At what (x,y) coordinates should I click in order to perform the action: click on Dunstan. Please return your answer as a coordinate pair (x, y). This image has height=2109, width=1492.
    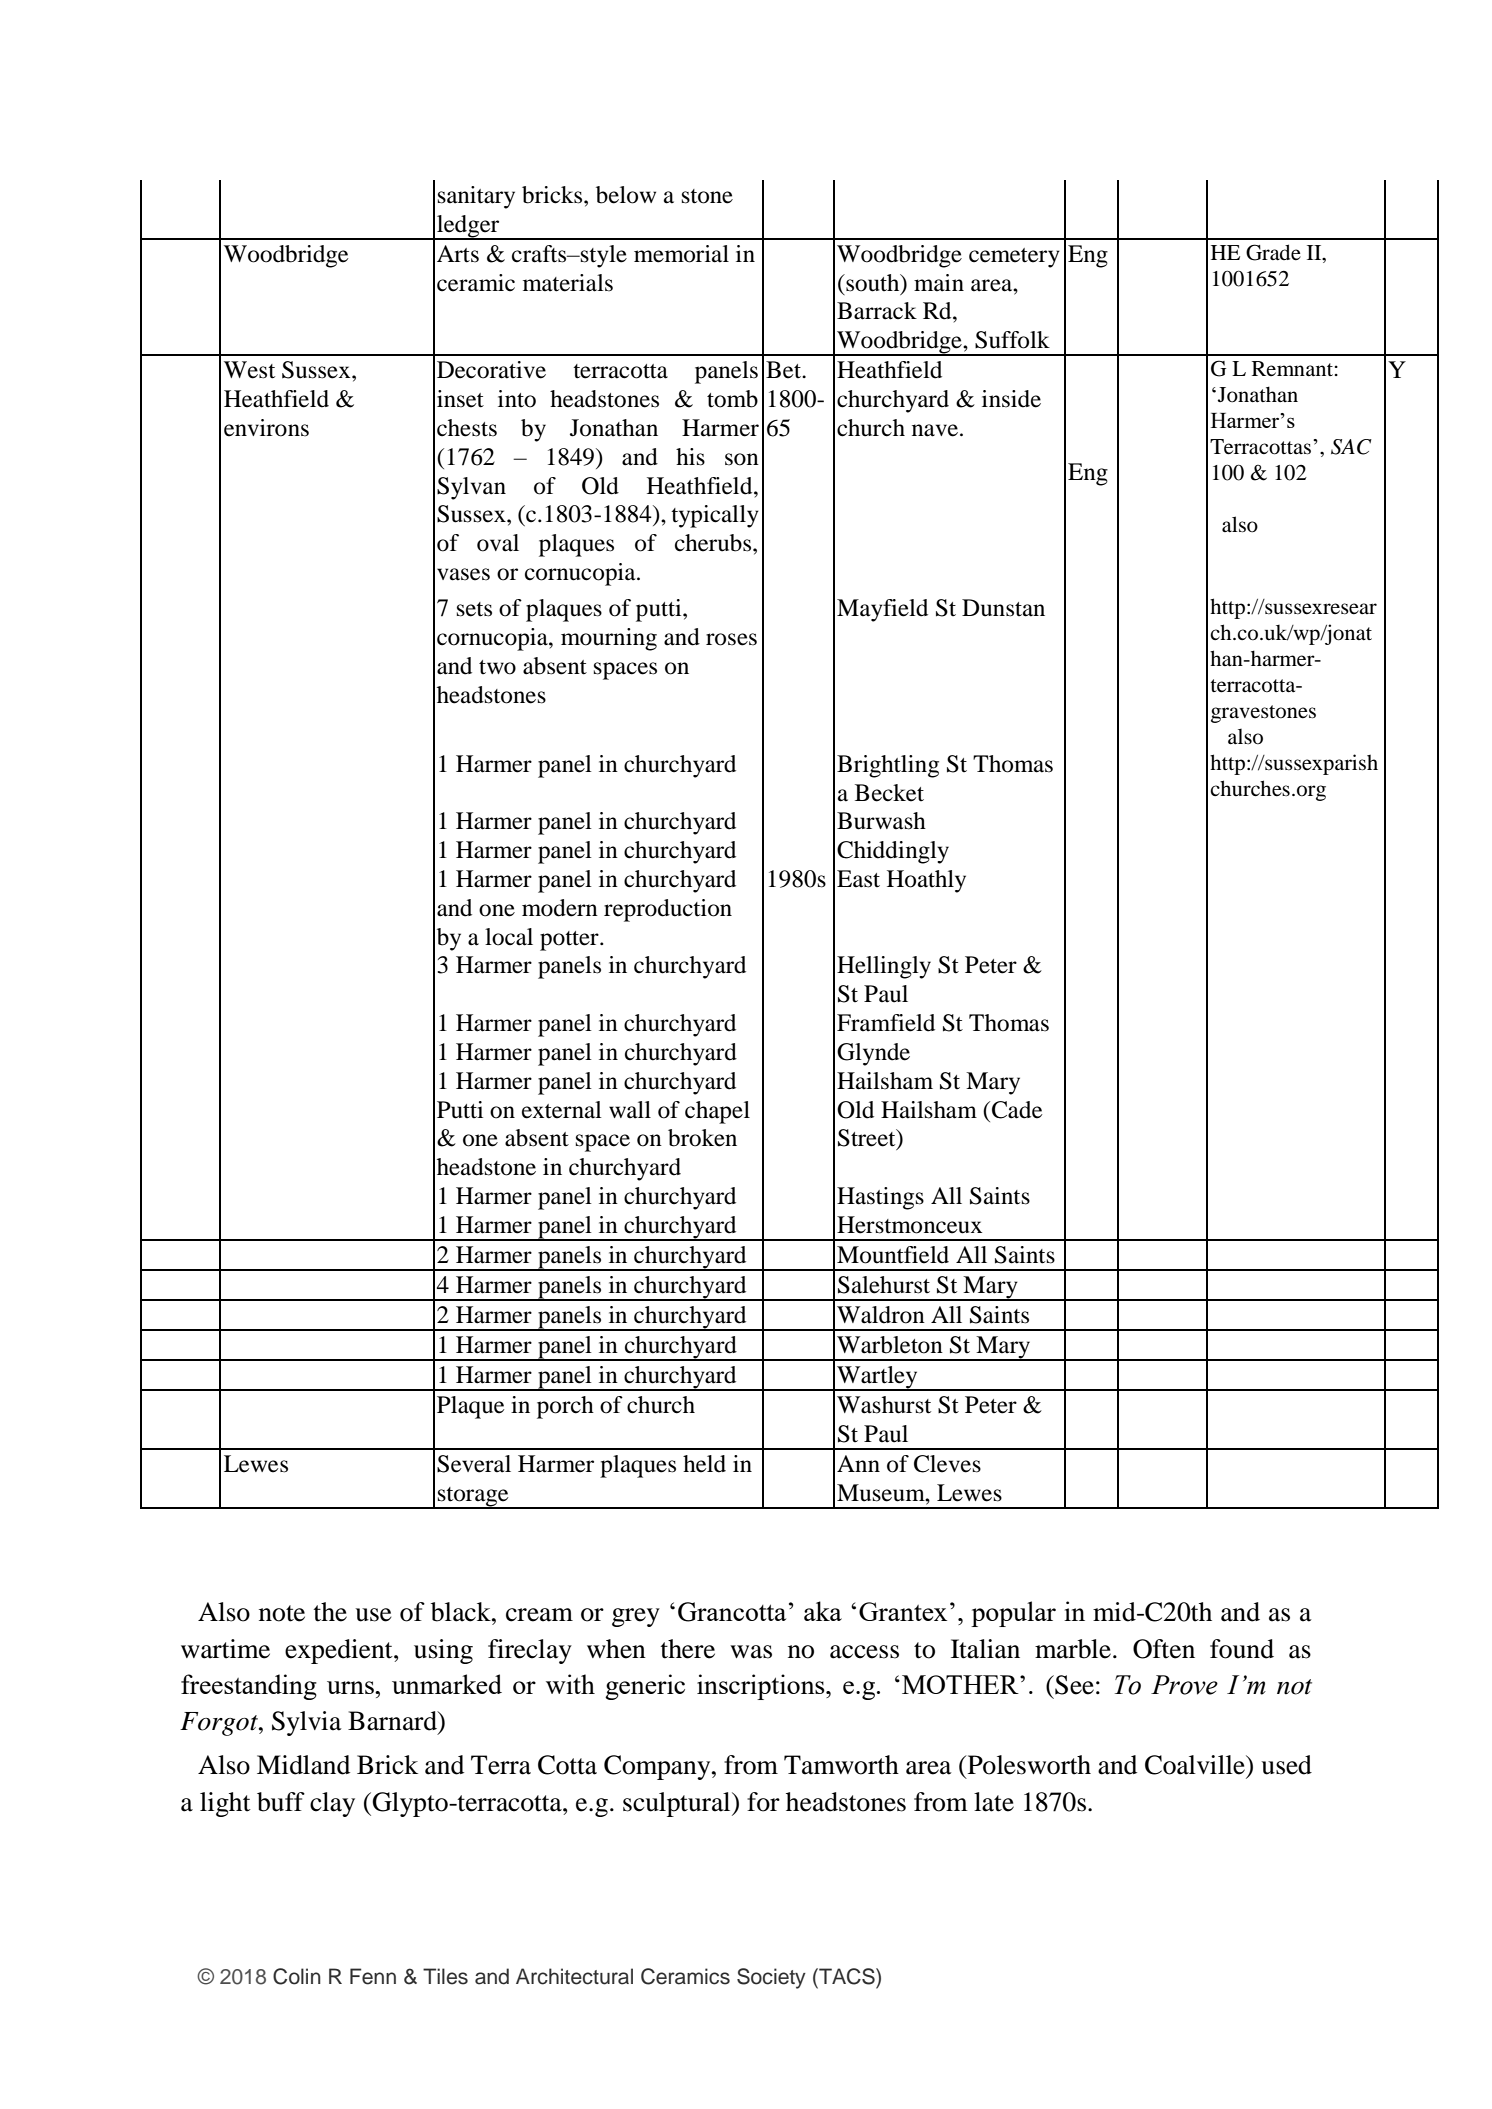
    Looking at the image, I should click on (1003, 608).
